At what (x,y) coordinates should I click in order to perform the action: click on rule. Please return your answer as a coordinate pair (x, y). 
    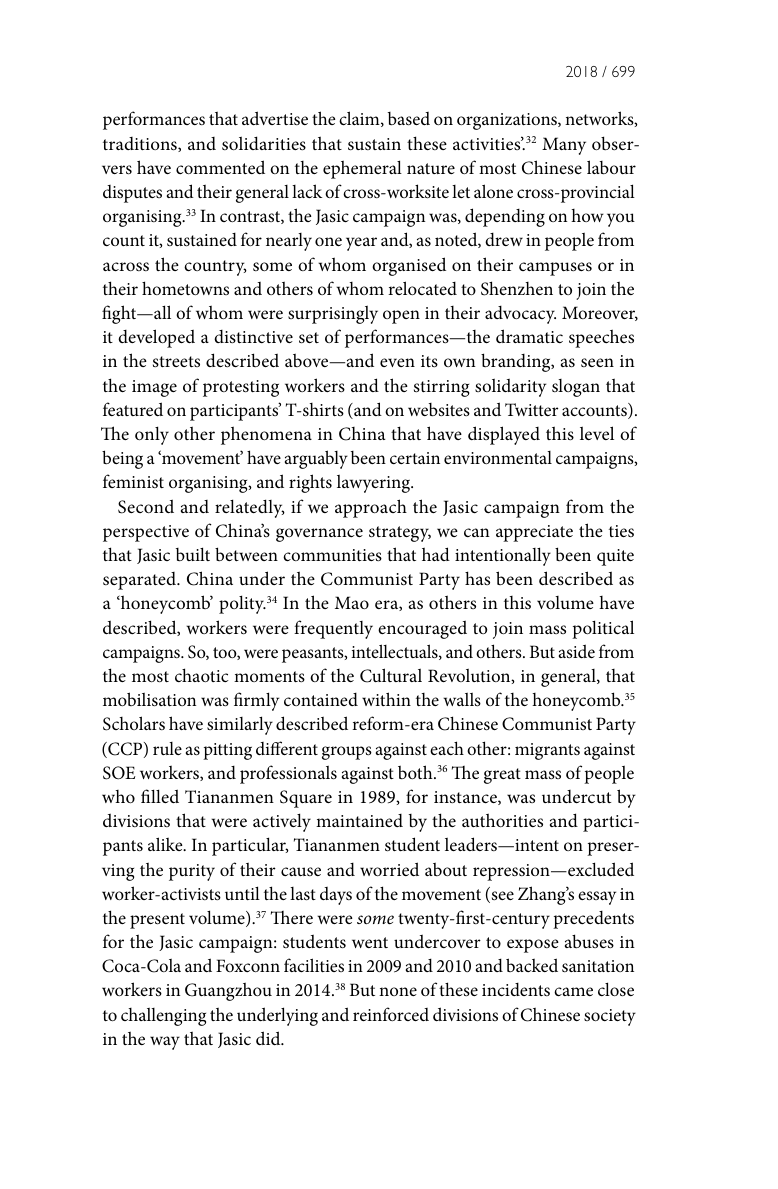
    Looking at the image, I should click on (167, 748).
